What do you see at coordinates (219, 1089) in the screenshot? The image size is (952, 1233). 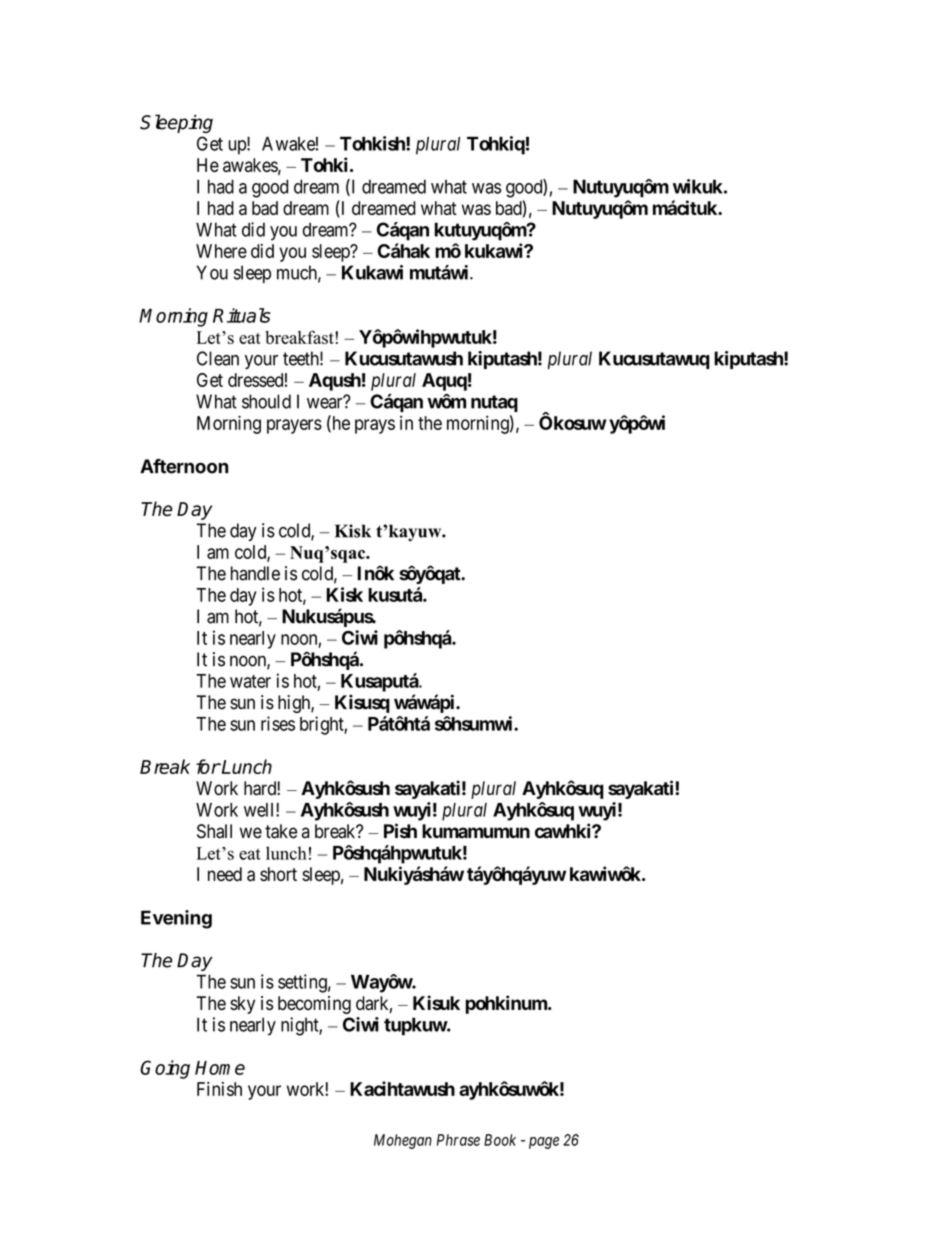 I see `Finish` at bounding box center [219, 1089].
